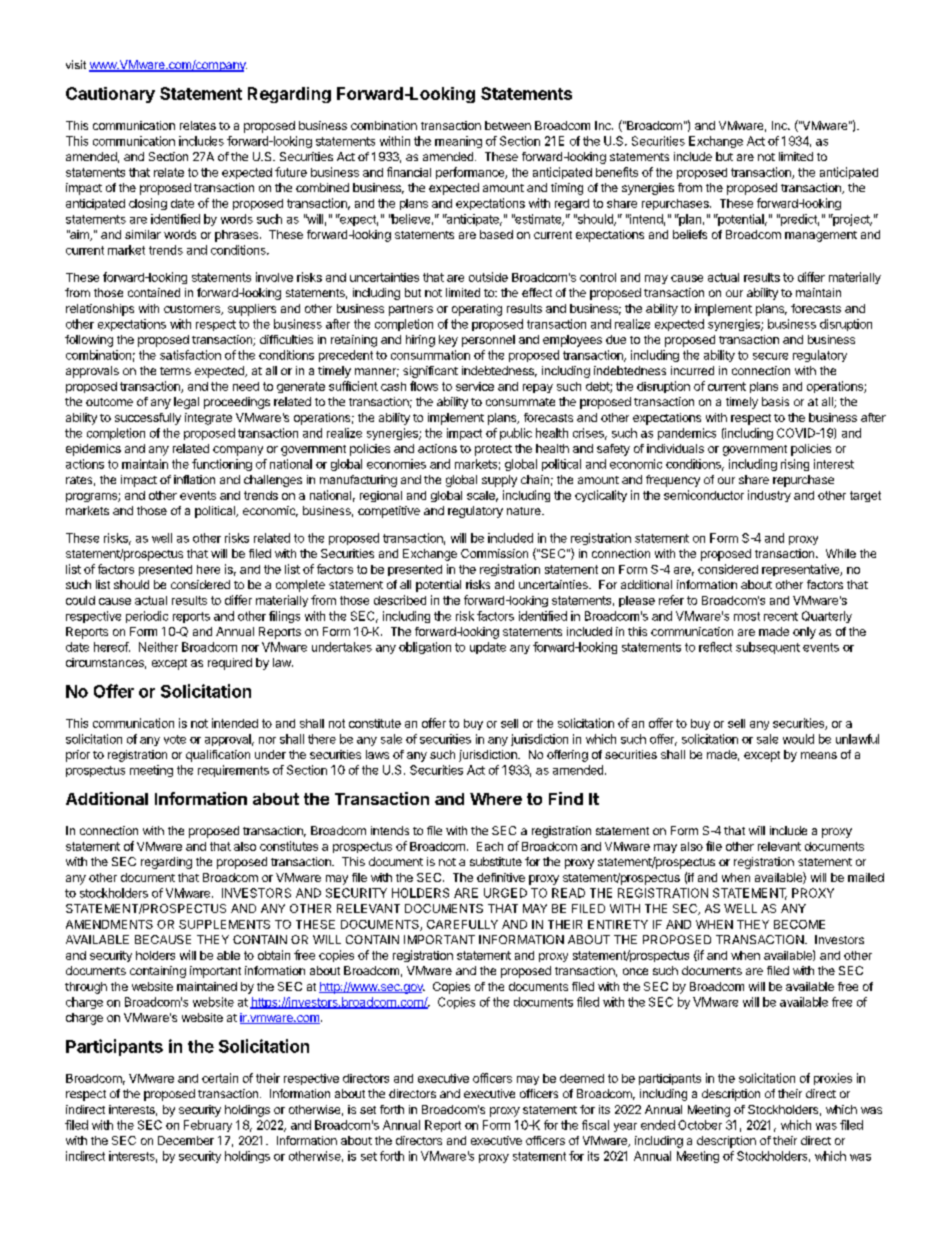  Describe the element at coordinates (208, 1126) in the screenshot. I see `February` at that location.
